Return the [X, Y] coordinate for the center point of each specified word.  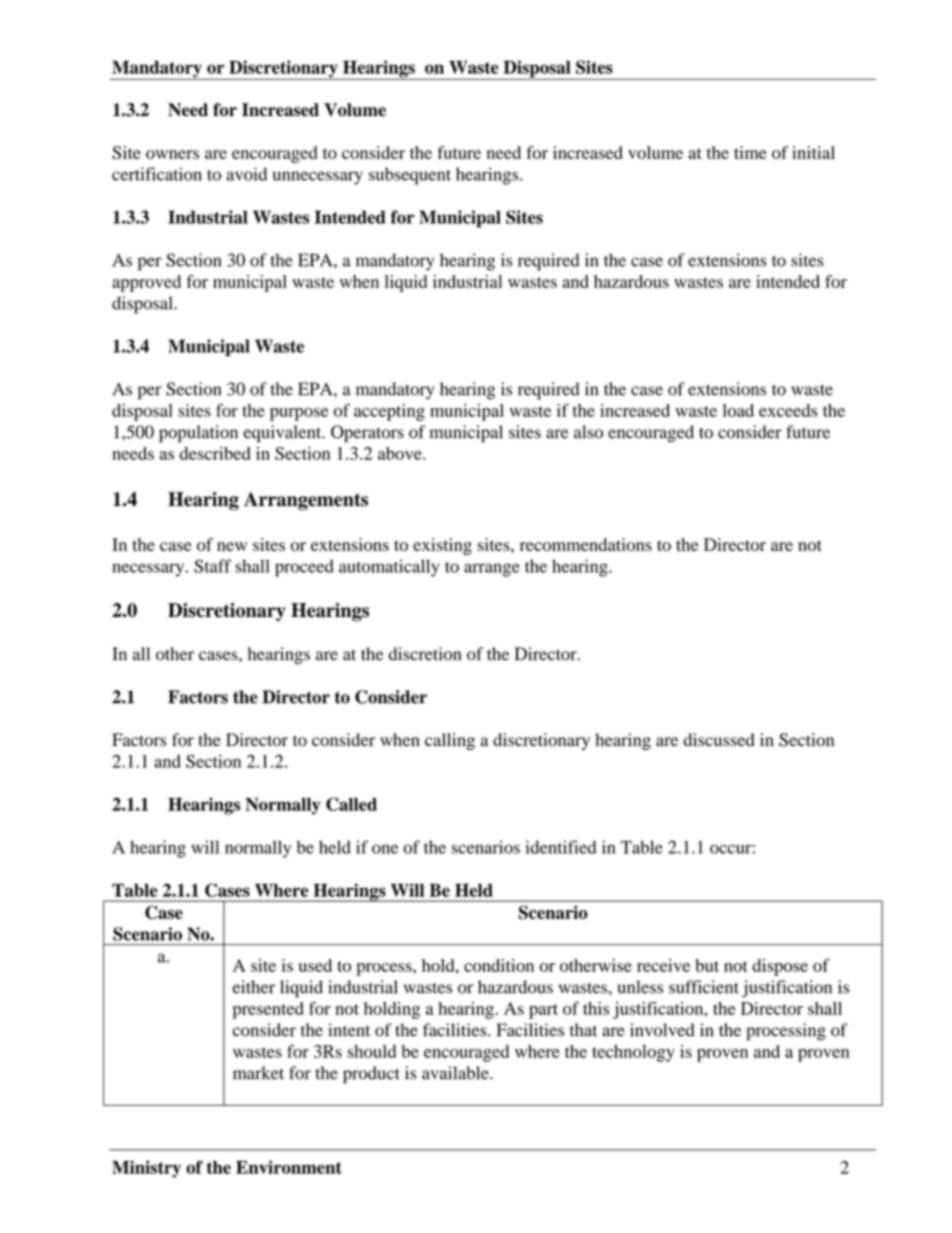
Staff [212, 566]
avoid [246, 174]
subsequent [410, 176]
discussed [719, 740]
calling [450, 741]
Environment [289, 1167]
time [750, 152]
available [456, 1073]
